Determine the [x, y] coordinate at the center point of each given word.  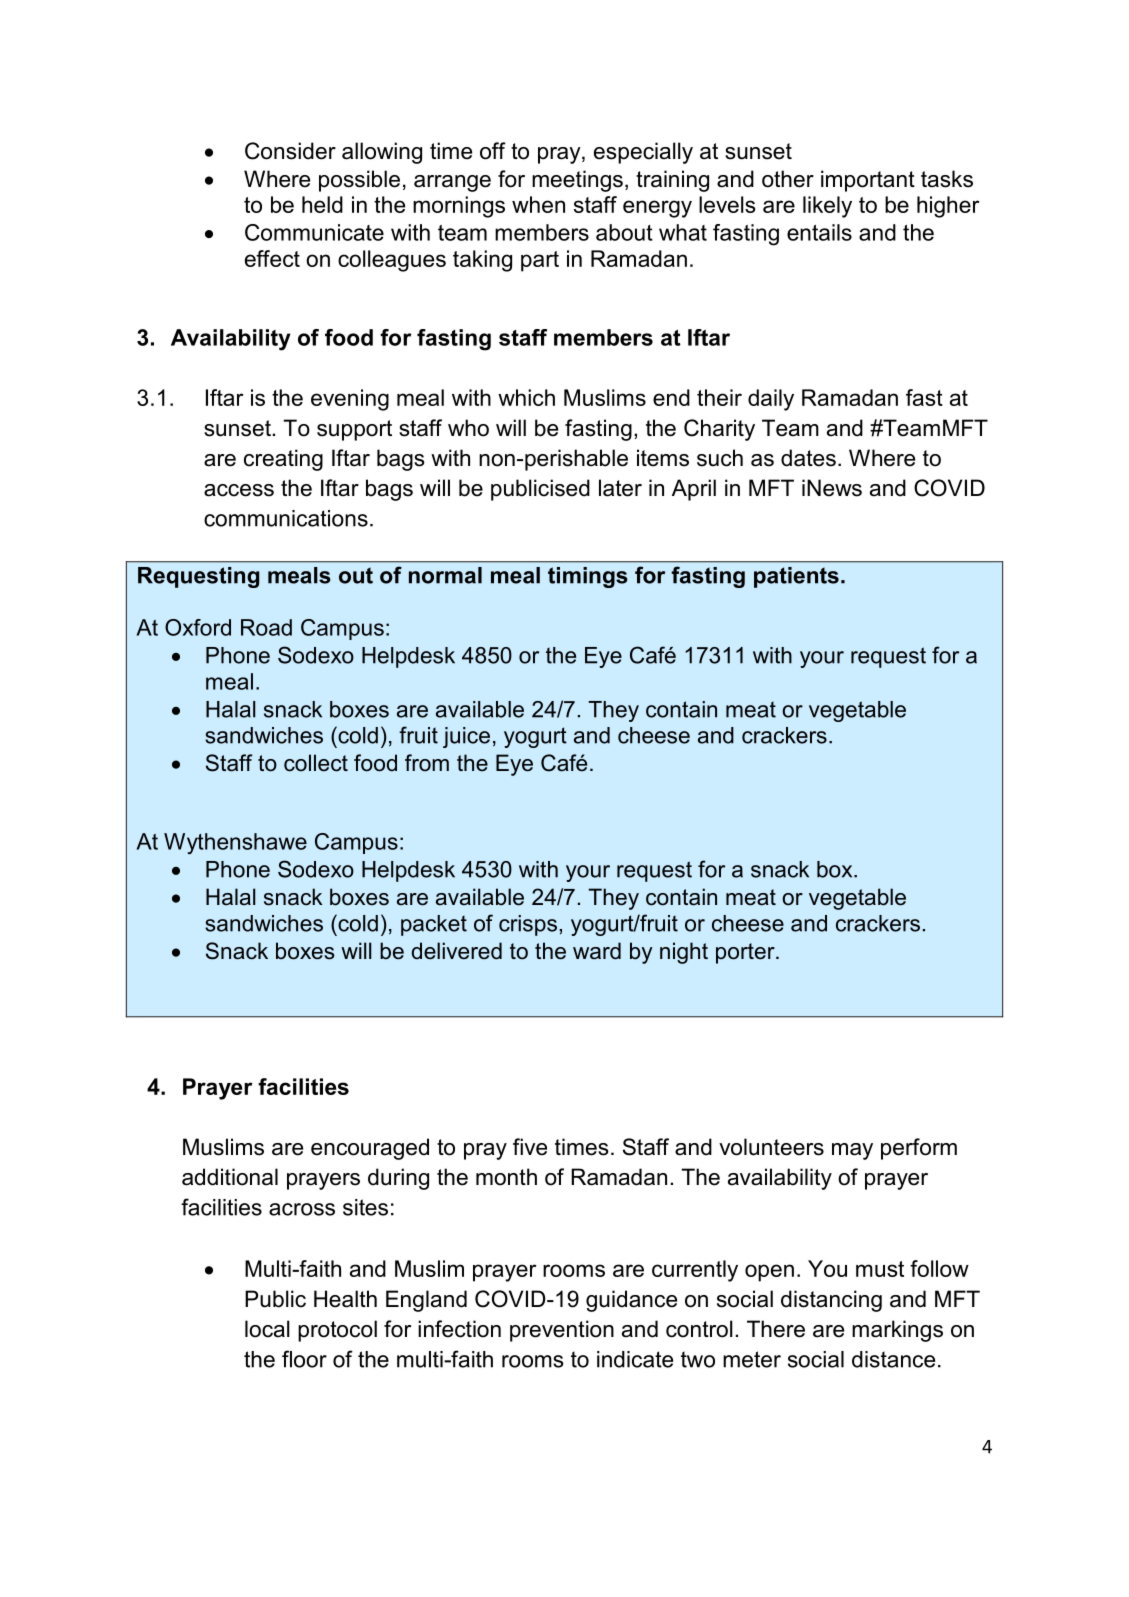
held [322, 204]
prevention [562, 1331]
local [267, 1329]
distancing [831, 1301]
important [868, 181]
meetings [577, 181]
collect [316, 763]
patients [796, 577]
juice [466, 737]
